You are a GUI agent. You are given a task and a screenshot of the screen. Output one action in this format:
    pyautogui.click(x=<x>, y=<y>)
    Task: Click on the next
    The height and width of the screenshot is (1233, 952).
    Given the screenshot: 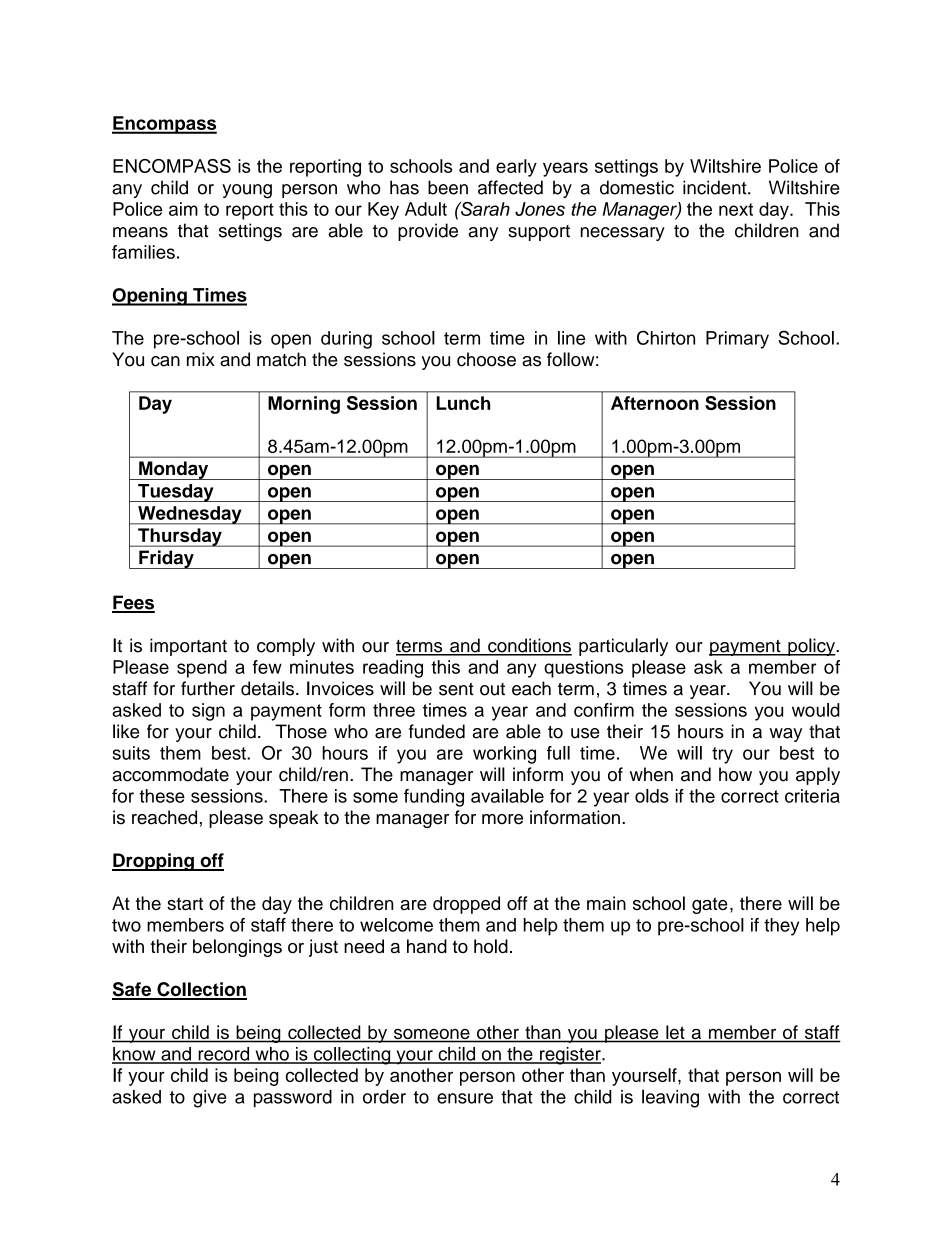 What is the action you would take?
    pyautogui.click(x=736, y=209)
